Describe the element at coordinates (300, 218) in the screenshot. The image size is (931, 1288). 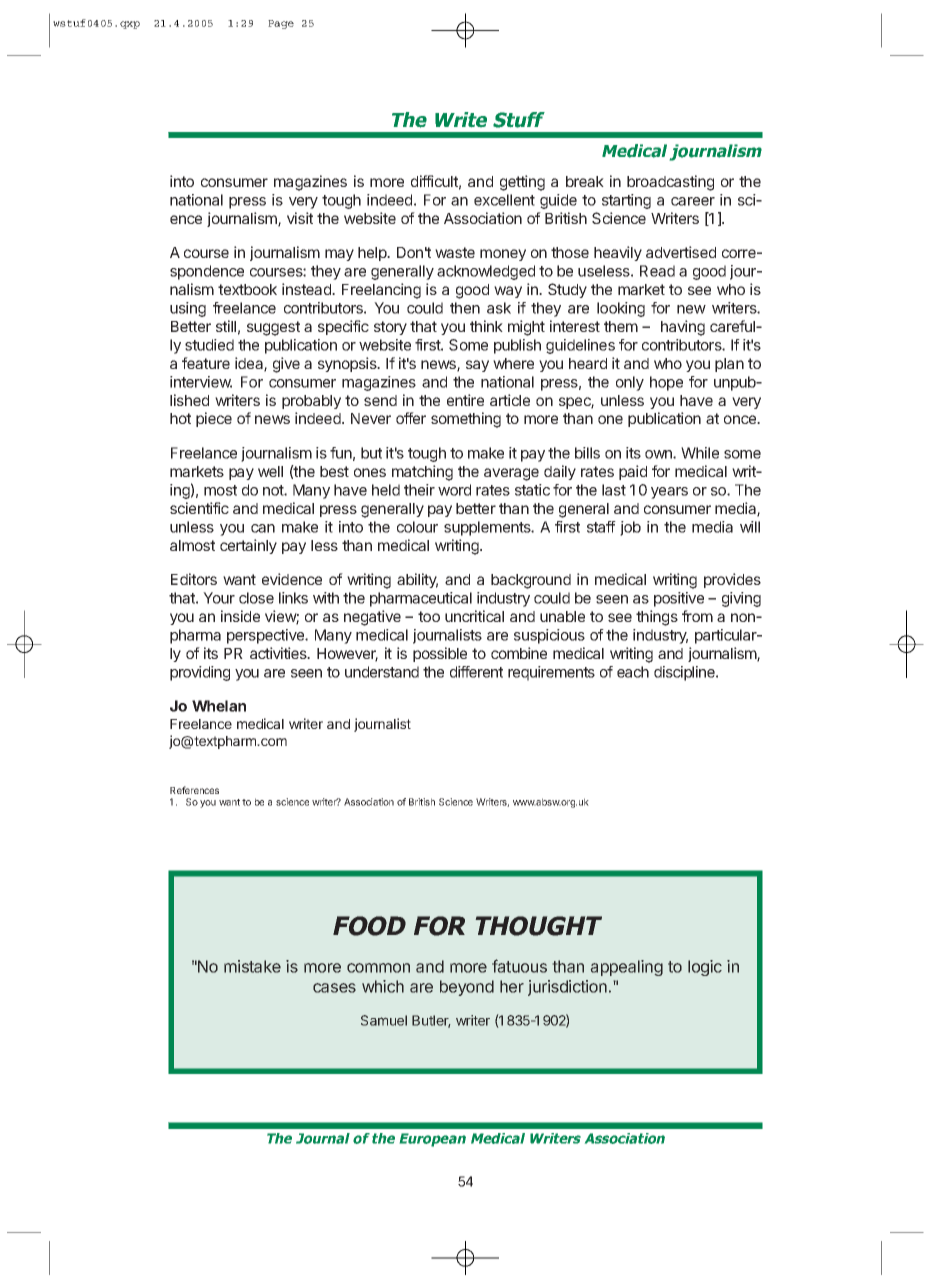
I see `visit` at that location.
